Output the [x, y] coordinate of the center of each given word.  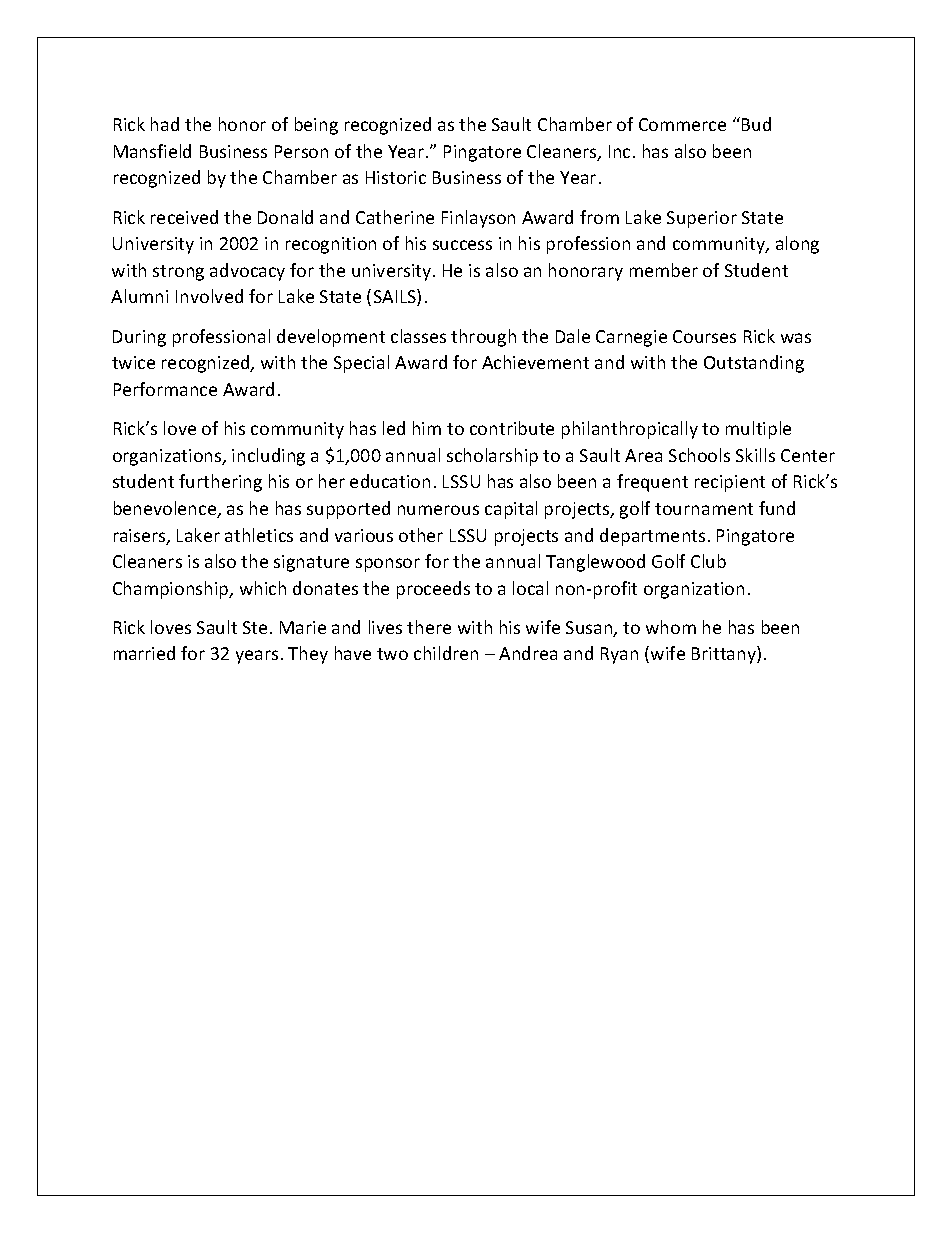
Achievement [535, 362]
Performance [165, 389]
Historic [396, 177]
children [446, 653]
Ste [255, 627]
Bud [756, 124]
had [165, 124]
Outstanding [754, 364]
